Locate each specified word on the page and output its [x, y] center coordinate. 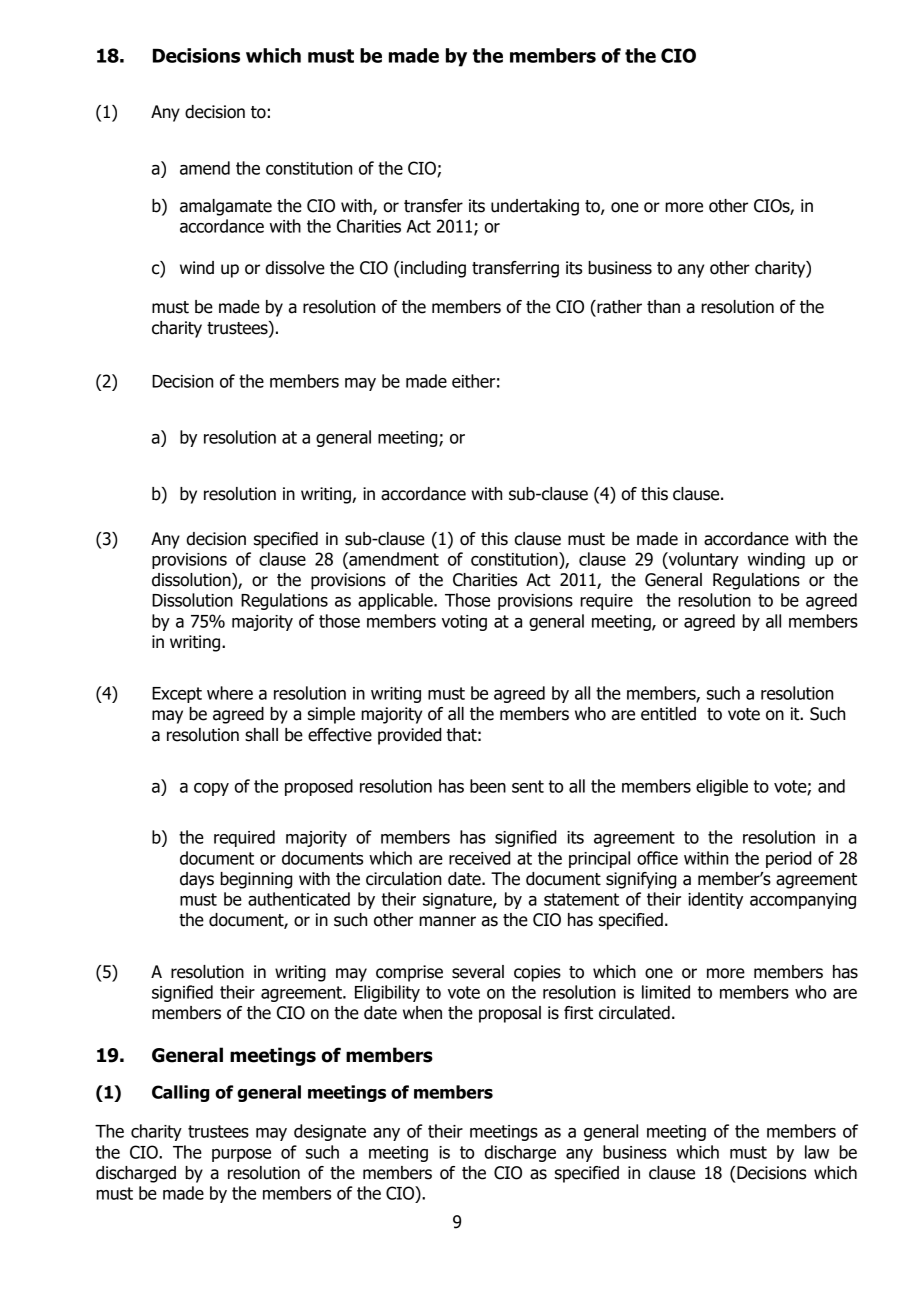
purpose [241, 1155]
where [230, 693]
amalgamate [226, 207]
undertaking [535, 207]
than [663, 307]
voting [464, 623]
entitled [668, 714]
